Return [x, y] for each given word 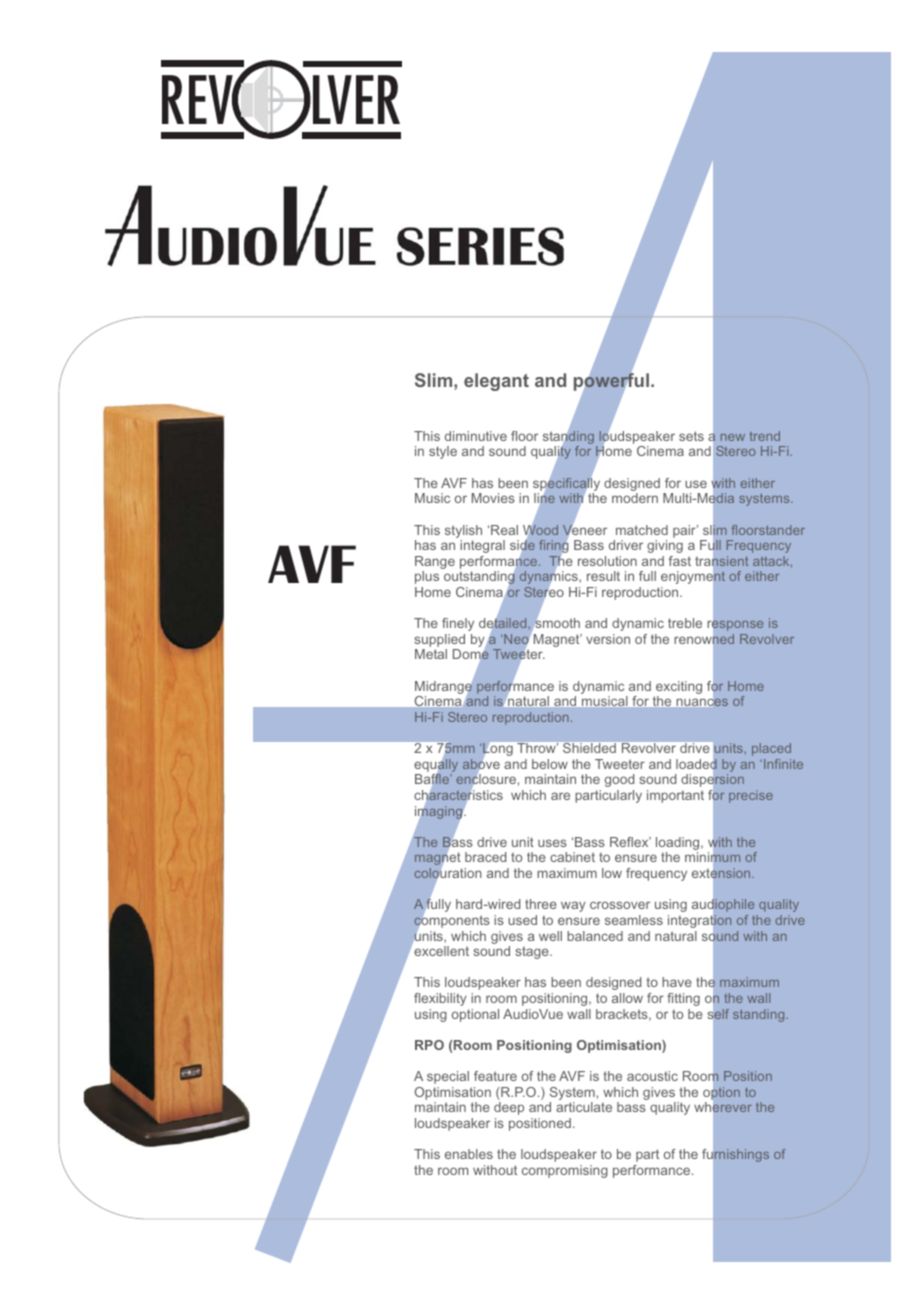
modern [635, 498]
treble [685, 623]
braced [485, 857]
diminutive [476, 436]
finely [458, 624]
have [677, 982]
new [733, 437]
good [619, 780]
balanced [595, 936]
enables [469, 1154]
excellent [441, 951]
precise [751, 796]
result [603, 576]
